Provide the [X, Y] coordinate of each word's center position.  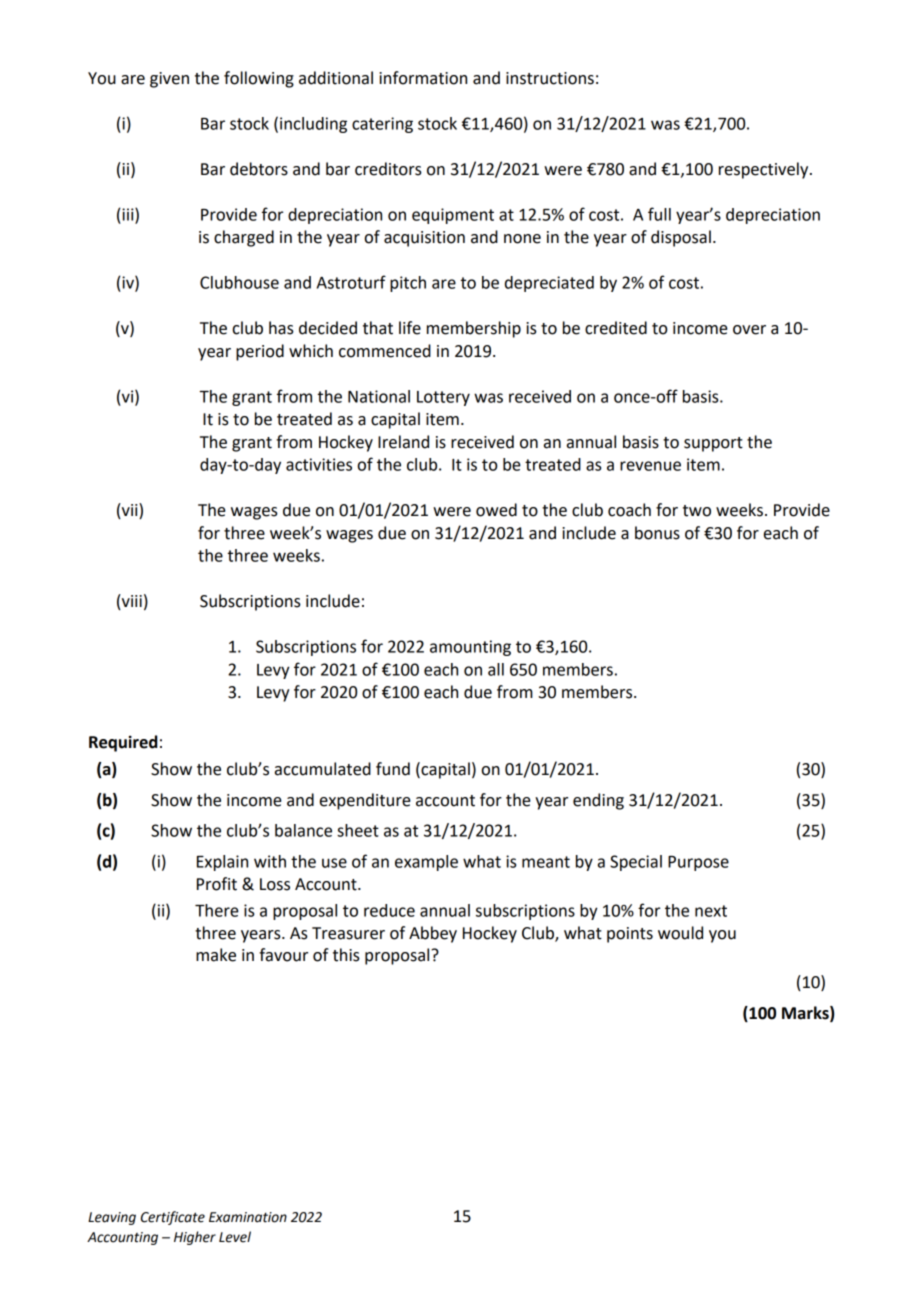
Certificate [173, 1218]
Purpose [698, 863]
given [169, 80]
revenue [650, 466]
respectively [765, 170]
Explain [222, 863]
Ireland [403, 442]
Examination [248, 1217]
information [423, 78]
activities [319, 464]
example [426, 863]
